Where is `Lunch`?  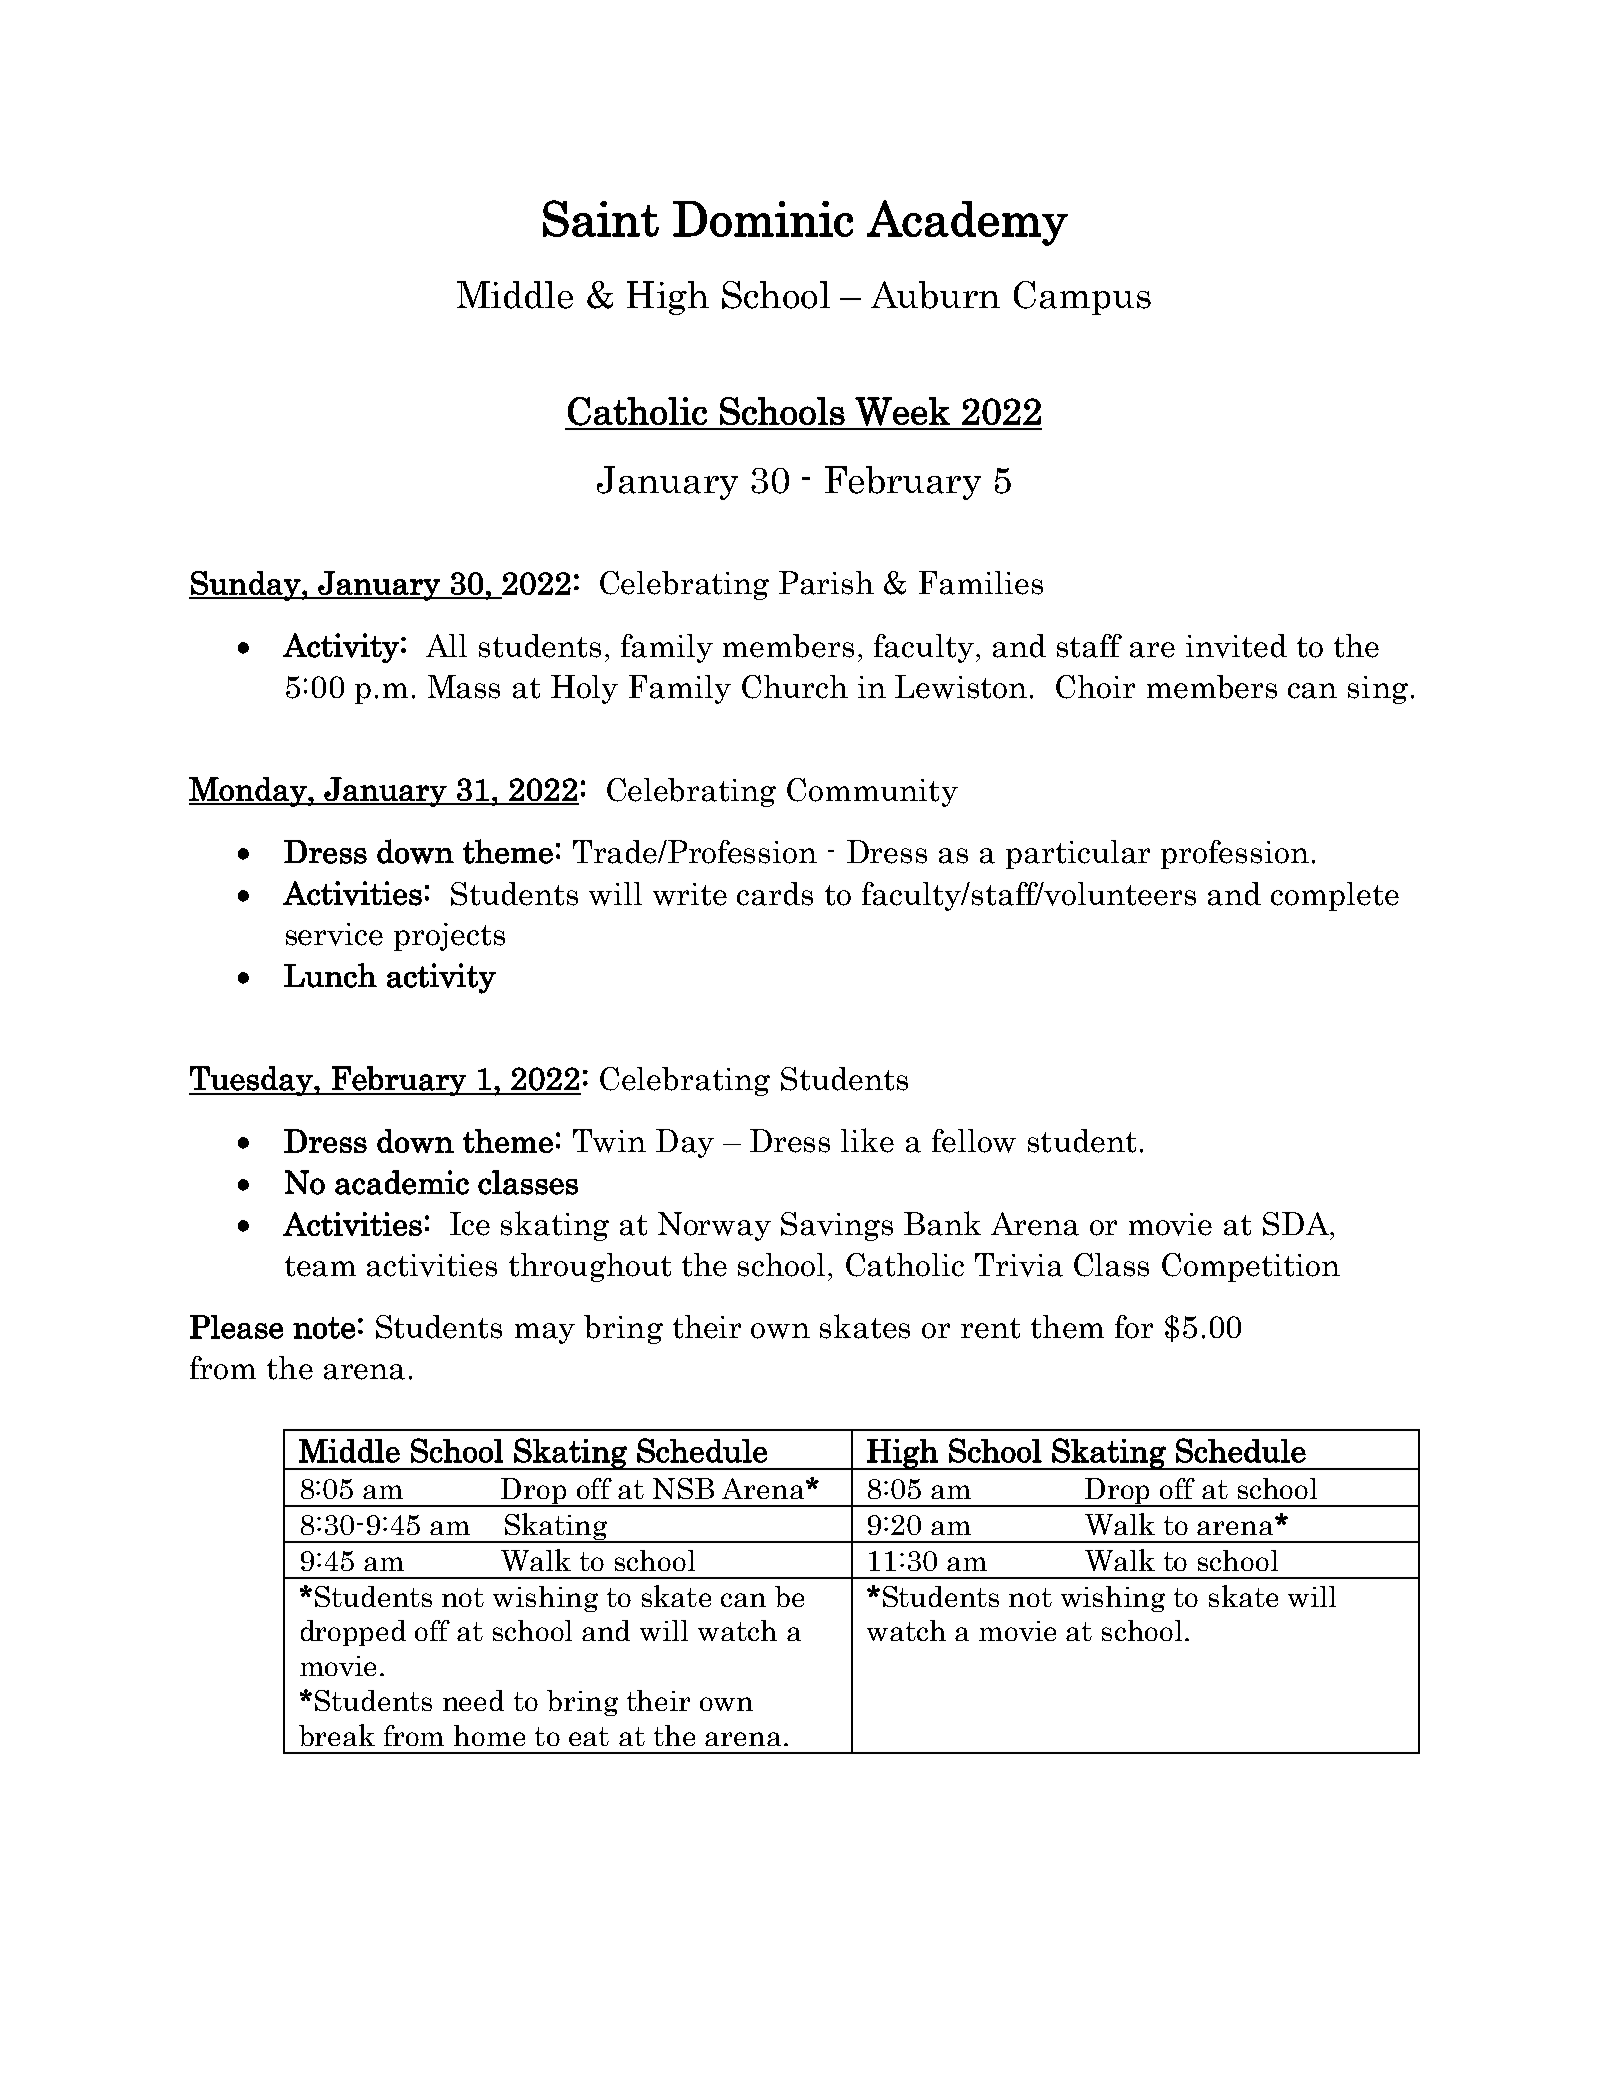
Lunch is located at coordinates (330, 975).
